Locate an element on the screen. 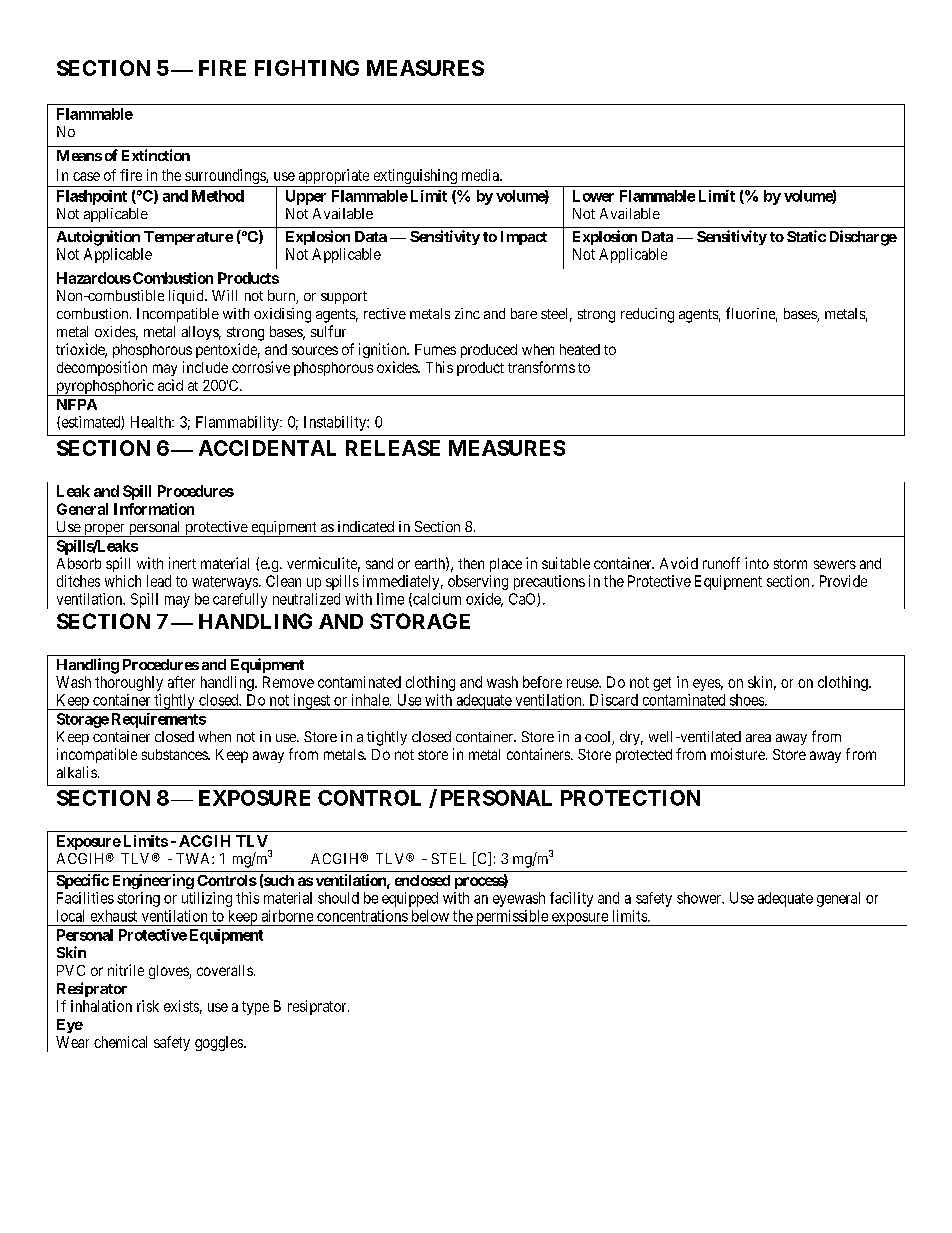 Image resolution: width=952 pixels, height=1233 pixels. risk is located at coordinates (148, 1006).
